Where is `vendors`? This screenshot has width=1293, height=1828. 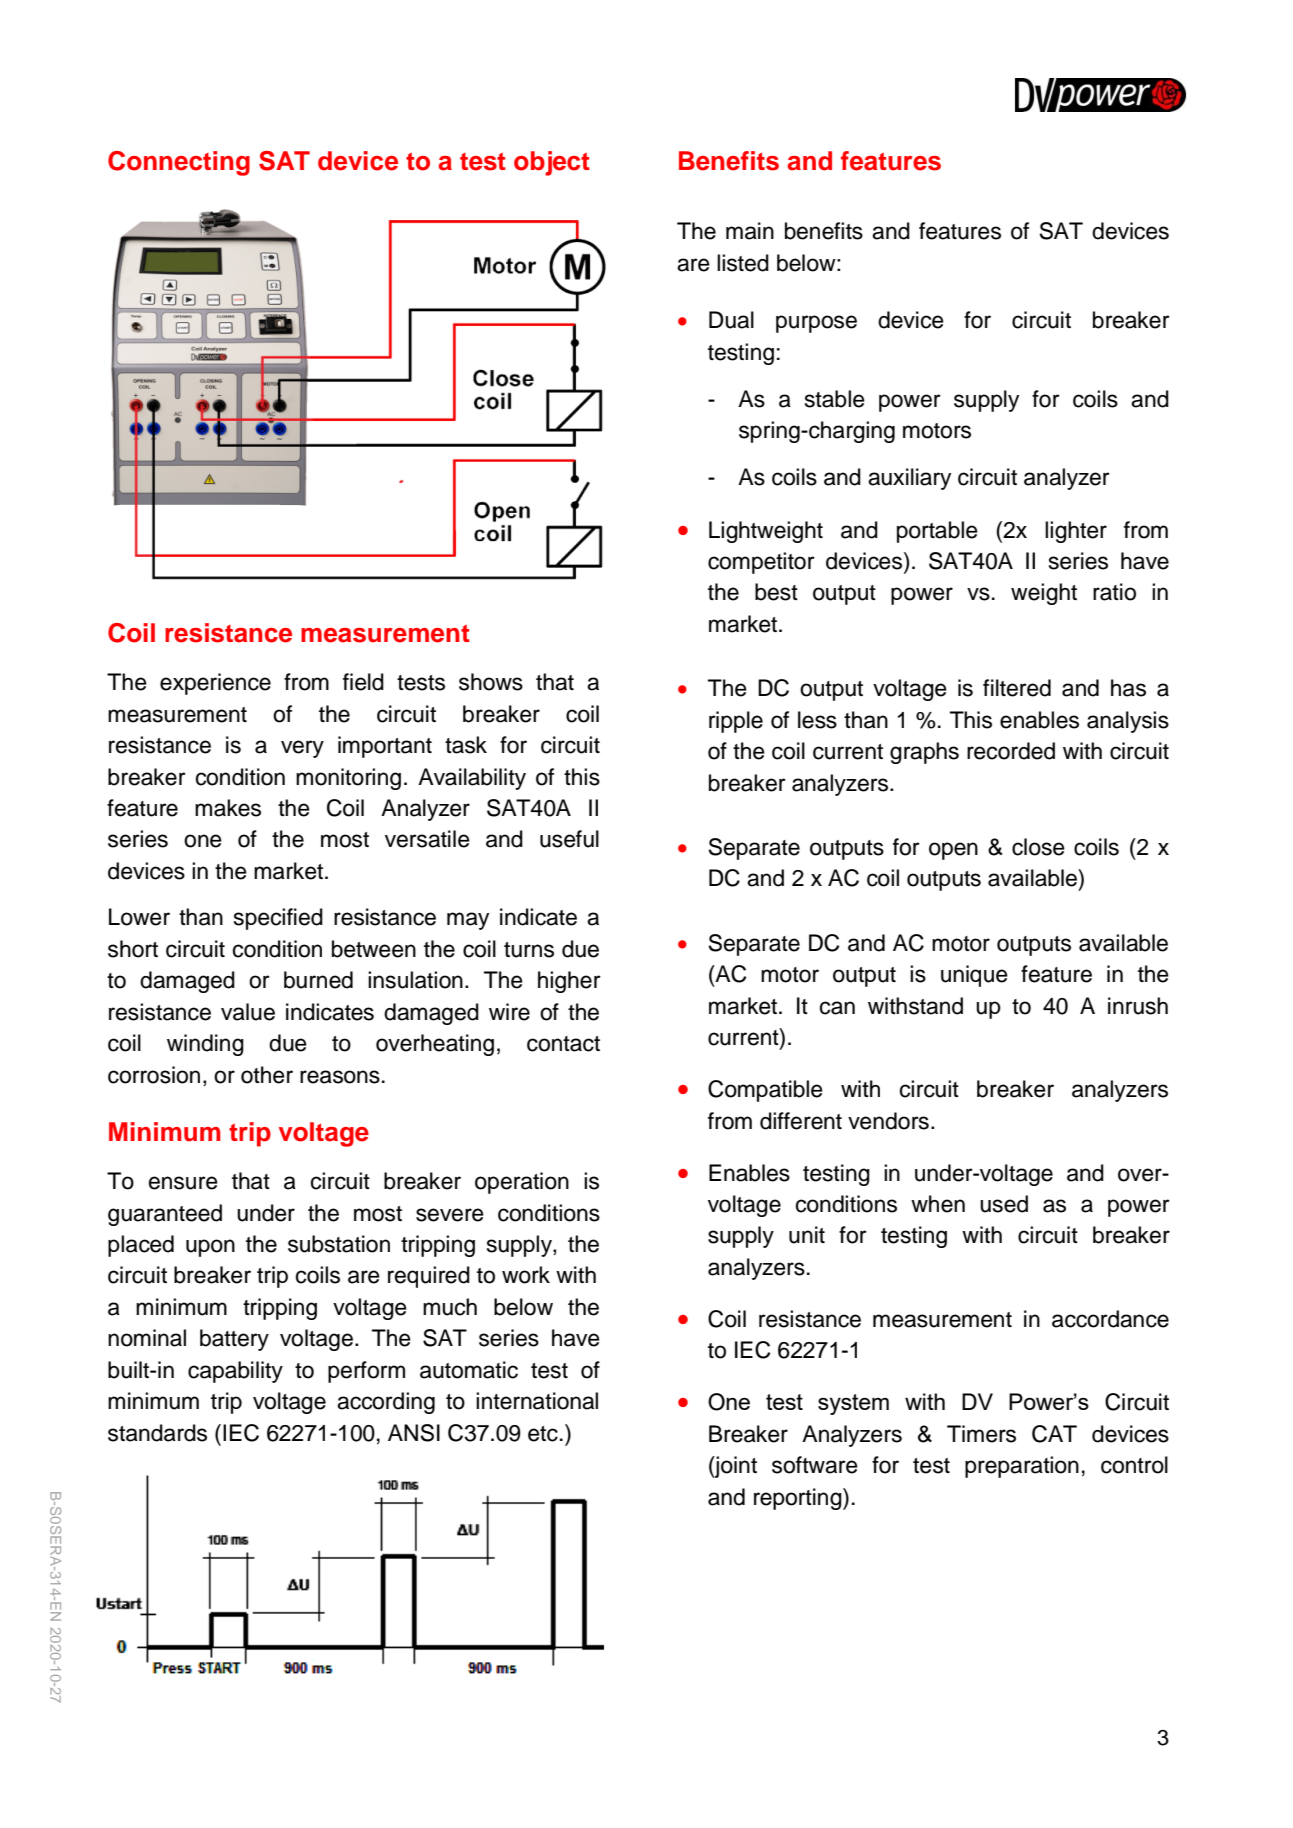
vendors is located at coordinates (888, 1121).
